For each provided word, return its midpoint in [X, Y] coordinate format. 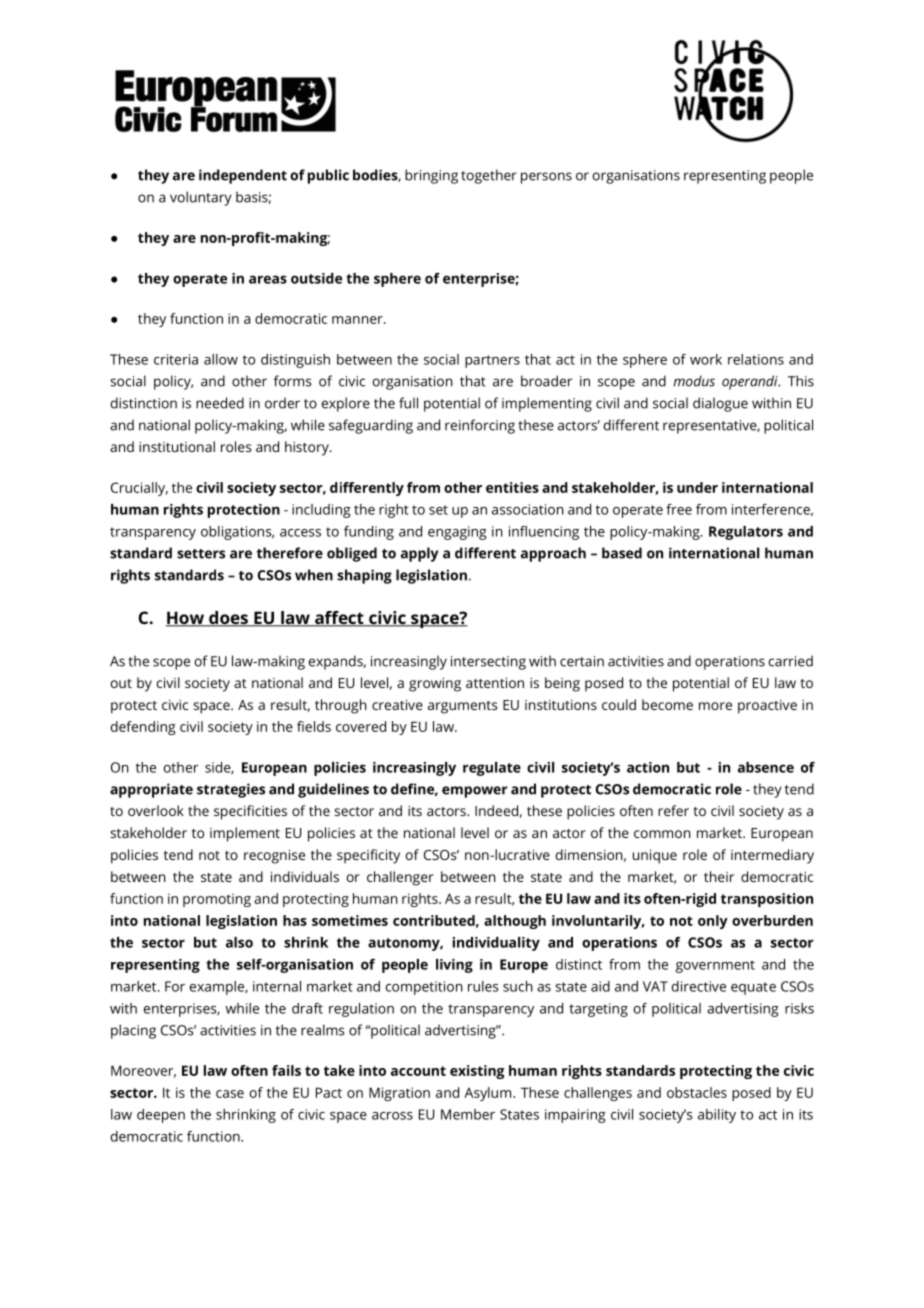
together [489, 176]
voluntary [201, 198]
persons [546, 178]
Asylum [487, 1094]
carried [791, 661]
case [230, 1094]
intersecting [488, 663]
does [228, 619]
